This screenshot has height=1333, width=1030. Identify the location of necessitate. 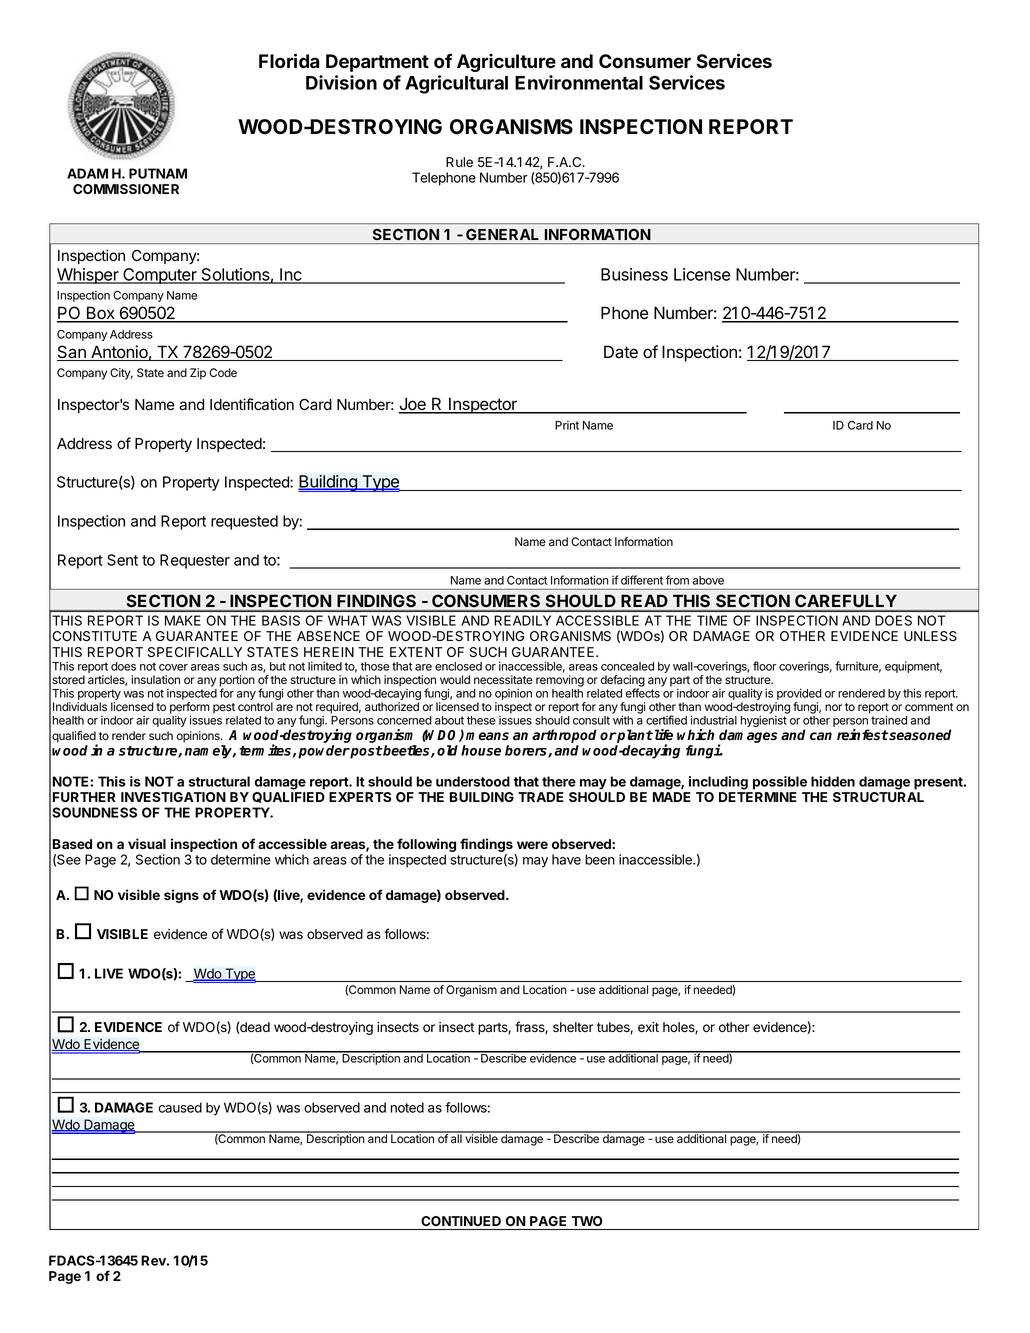
(503, 679).
